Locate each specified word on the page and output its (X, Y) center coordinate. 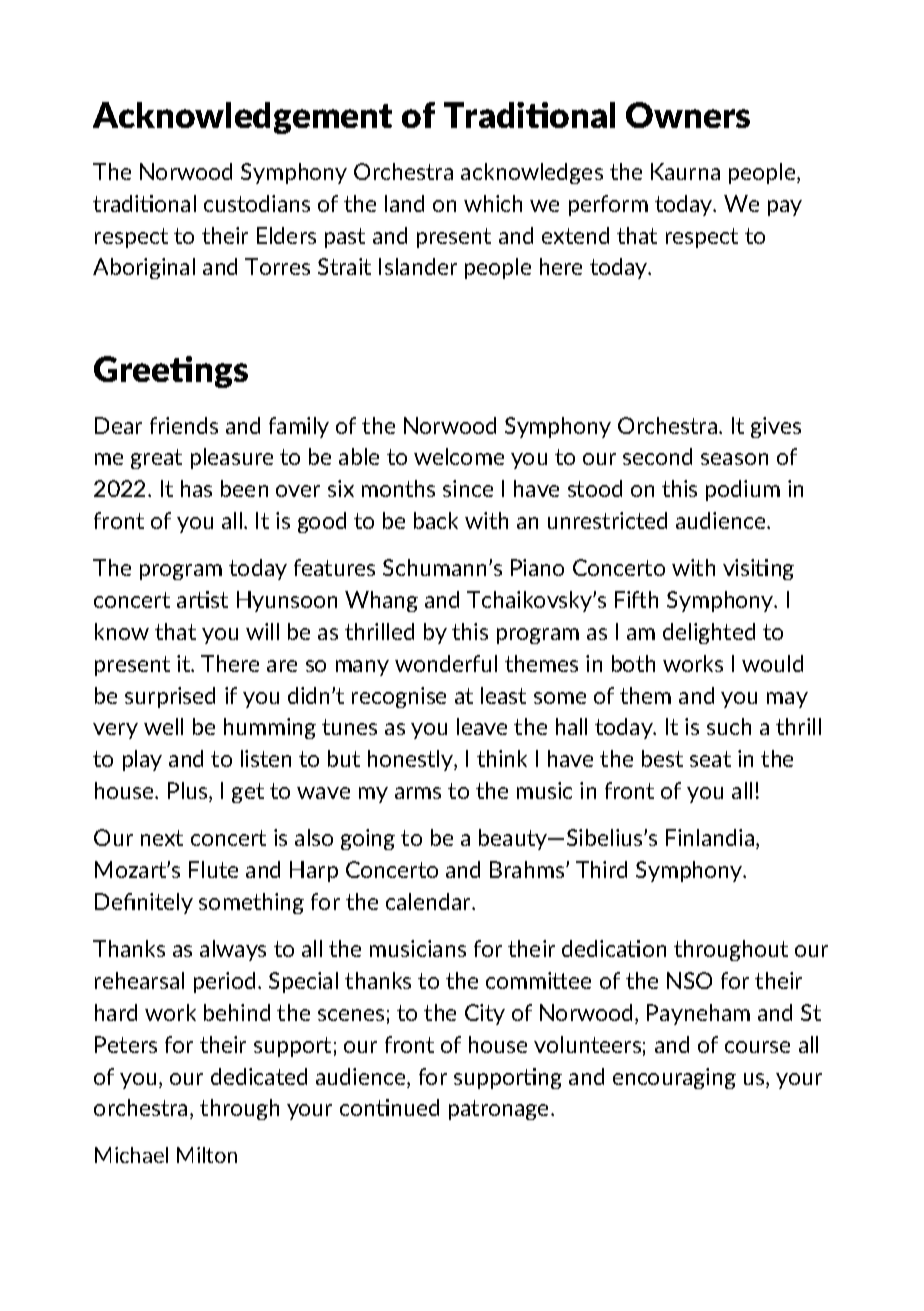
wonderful (446, 663)
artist (202, 599)
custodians (257, 203)
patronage (500, 1110)
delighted (709, 633)
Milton (207, 1155)
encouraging (674, 1078)
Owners (688, 115)
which (493, 203)
